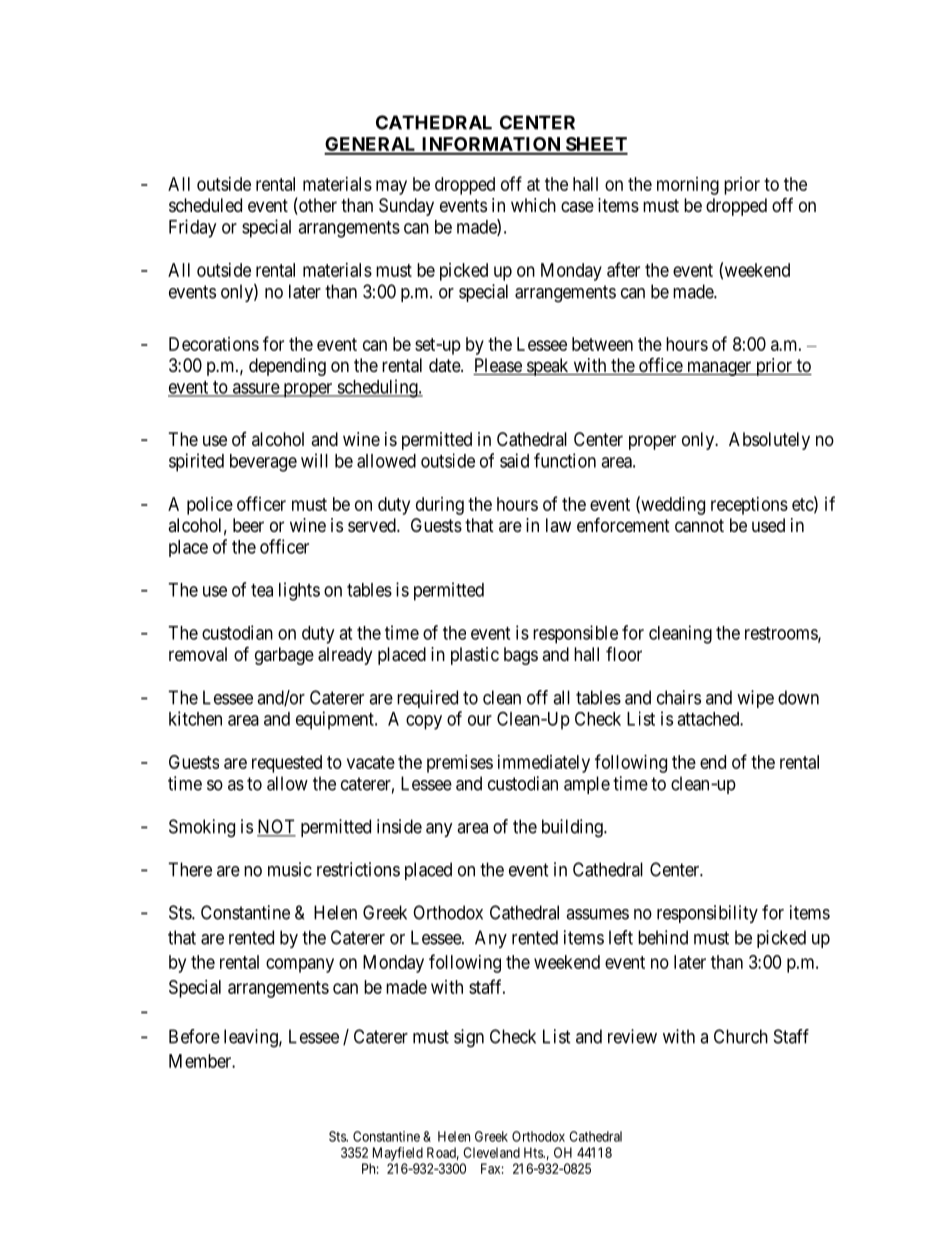 This image has width=952, height=1233. I want to click on requested, so click(287, 764).
